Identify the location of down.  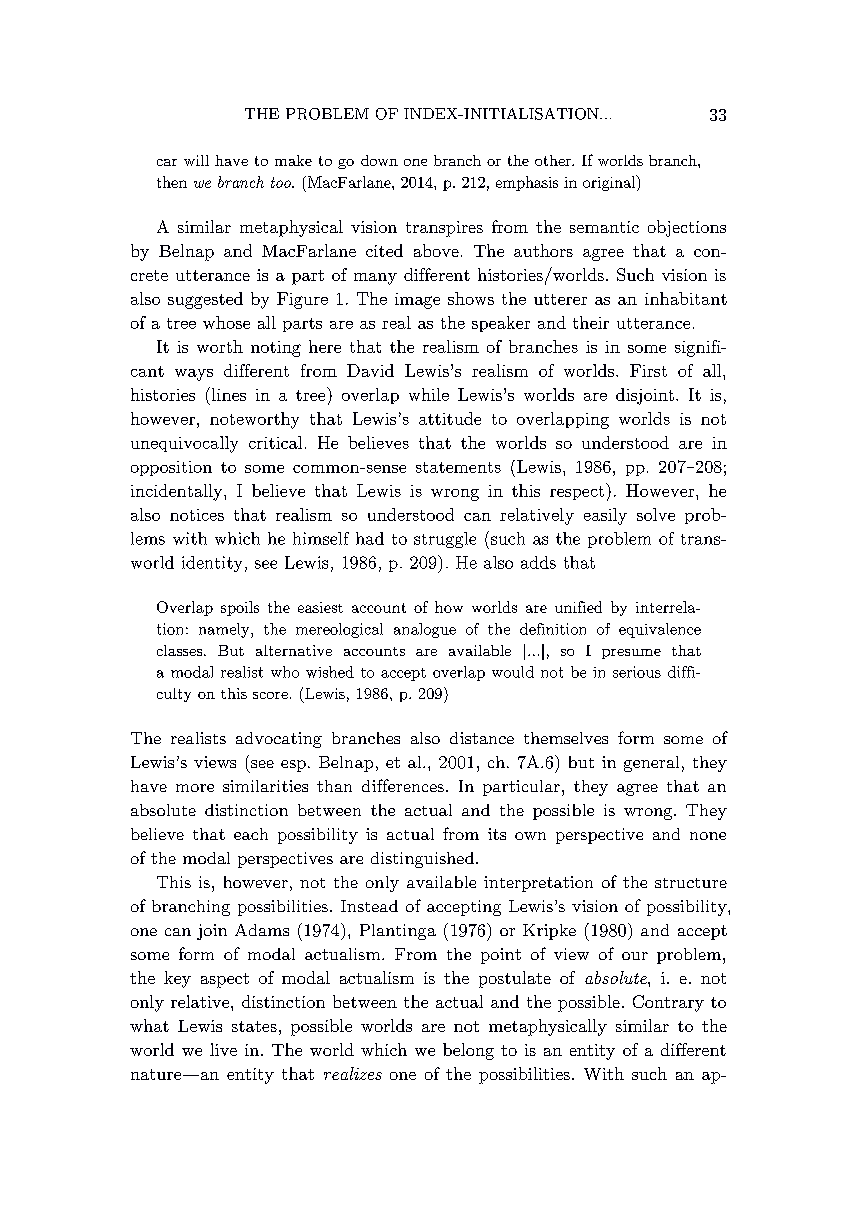
(379, 160).
